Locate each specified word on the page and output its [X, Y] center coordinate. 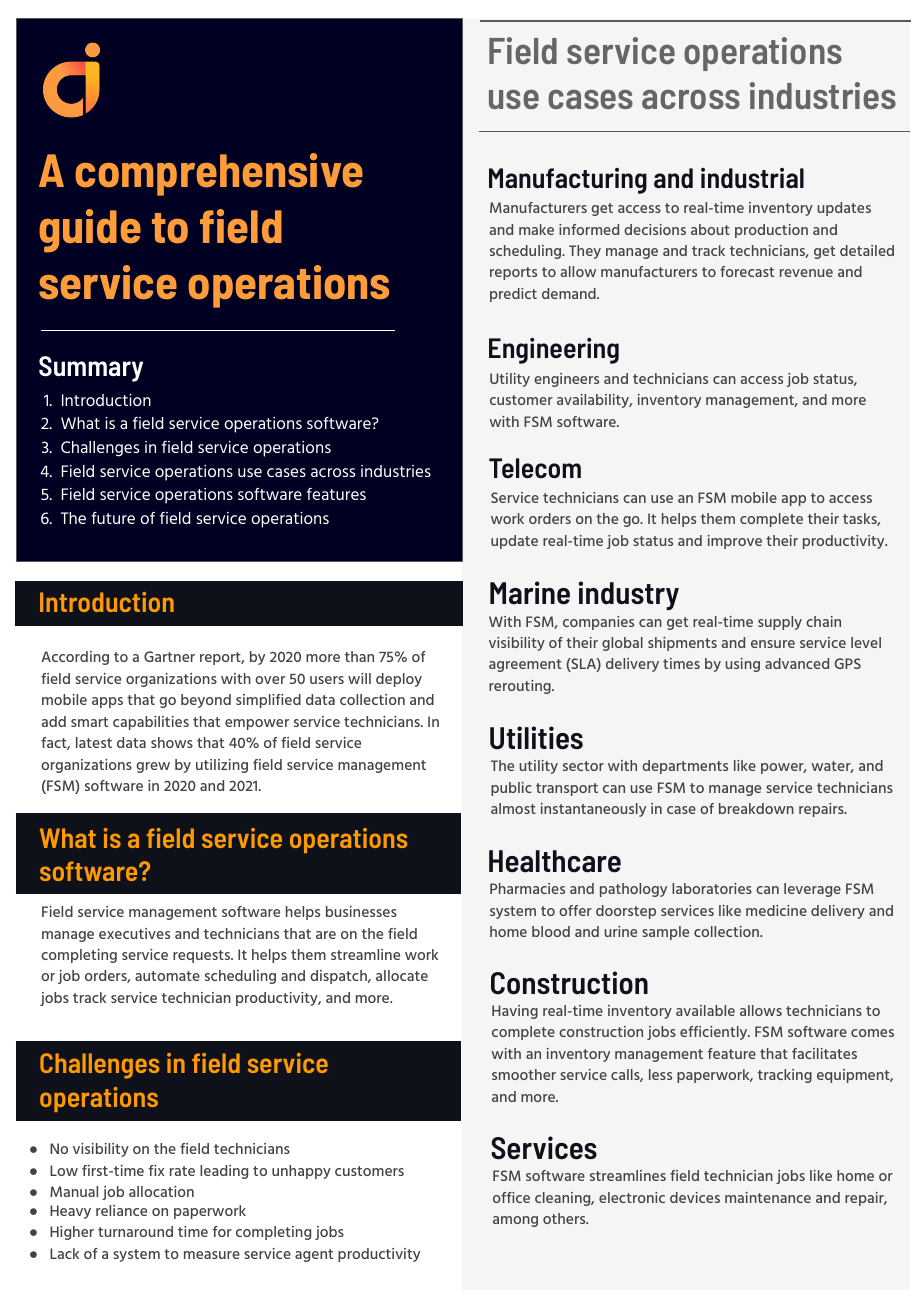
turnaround [135, 1231]
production [771, 231]
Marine [530, 593]
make [536, 229]
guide [90, 231]
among [515, 1221]
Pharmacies [527, 888]
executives [134, 933]
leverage [812, 890]
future [113, 518]
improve [735, 542]
